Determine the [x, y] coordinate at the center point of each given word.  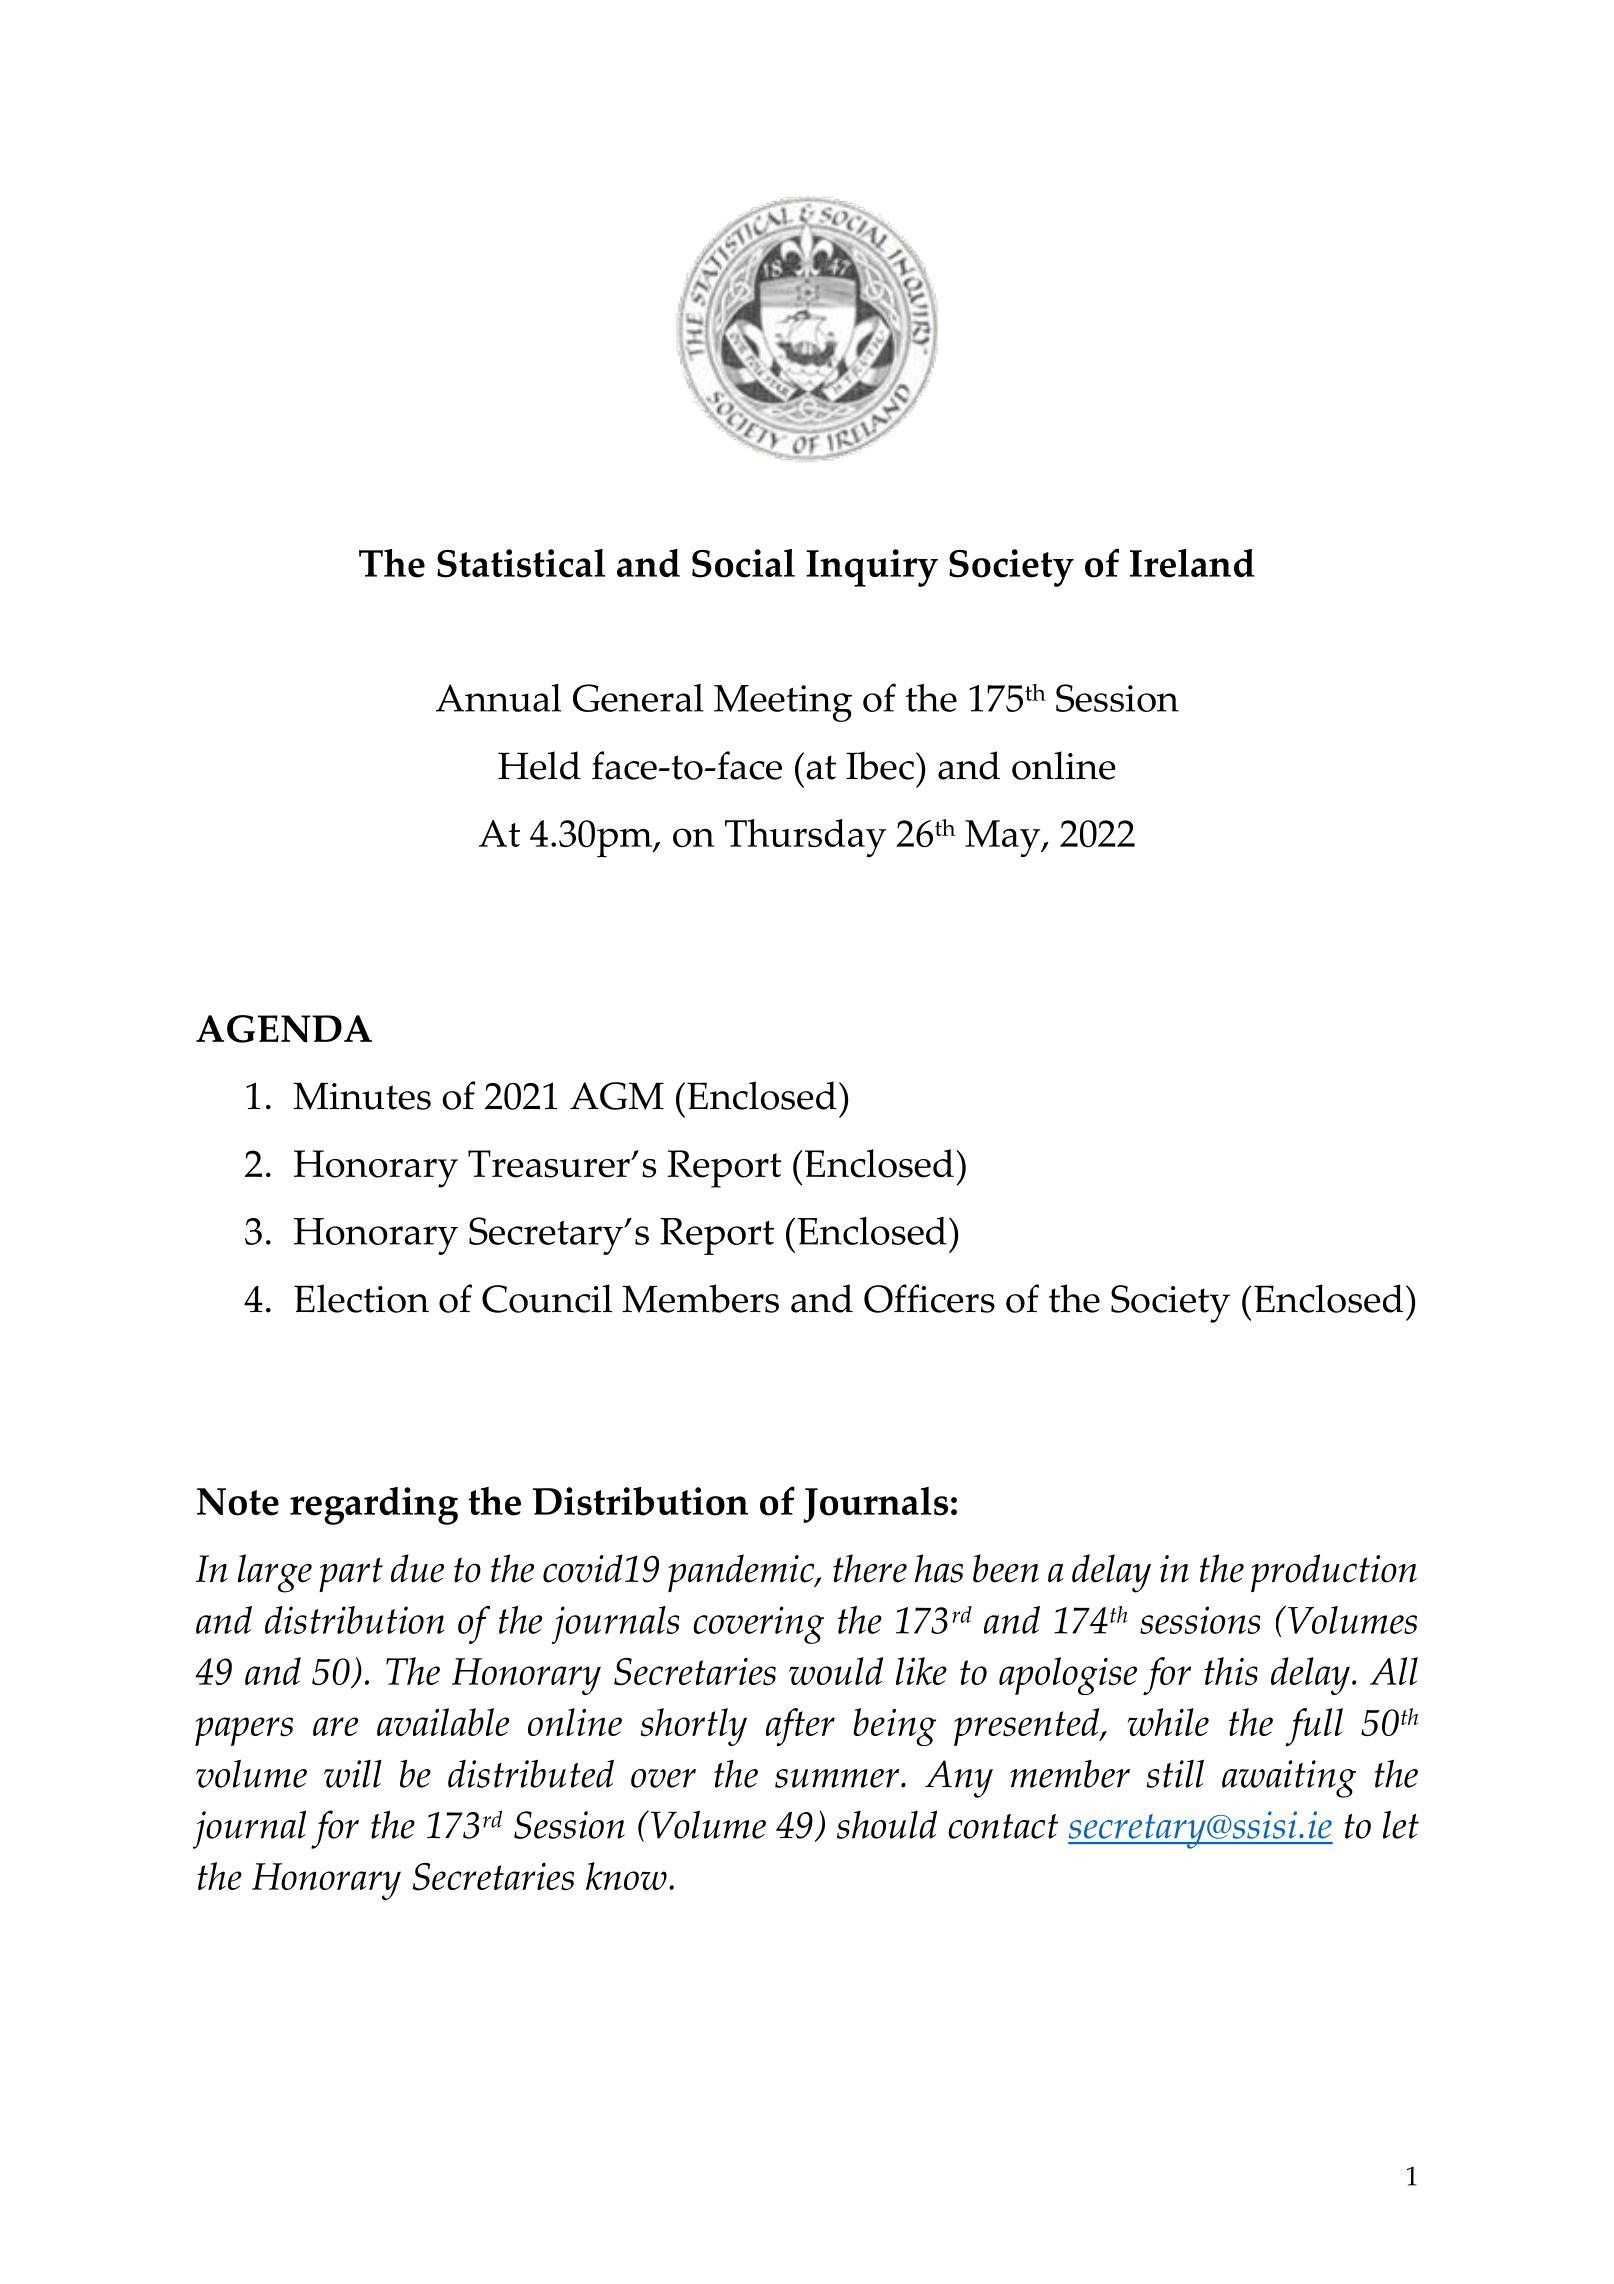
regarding [374, 1506]
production [1334, 1573]
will [353, 1774]
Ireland [1192, 563]
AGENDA [284, 1029]
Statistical [521, 563]
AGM [617, 1096]
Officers [929, 1298]
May [1004, 838]
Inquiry [872, 568]
